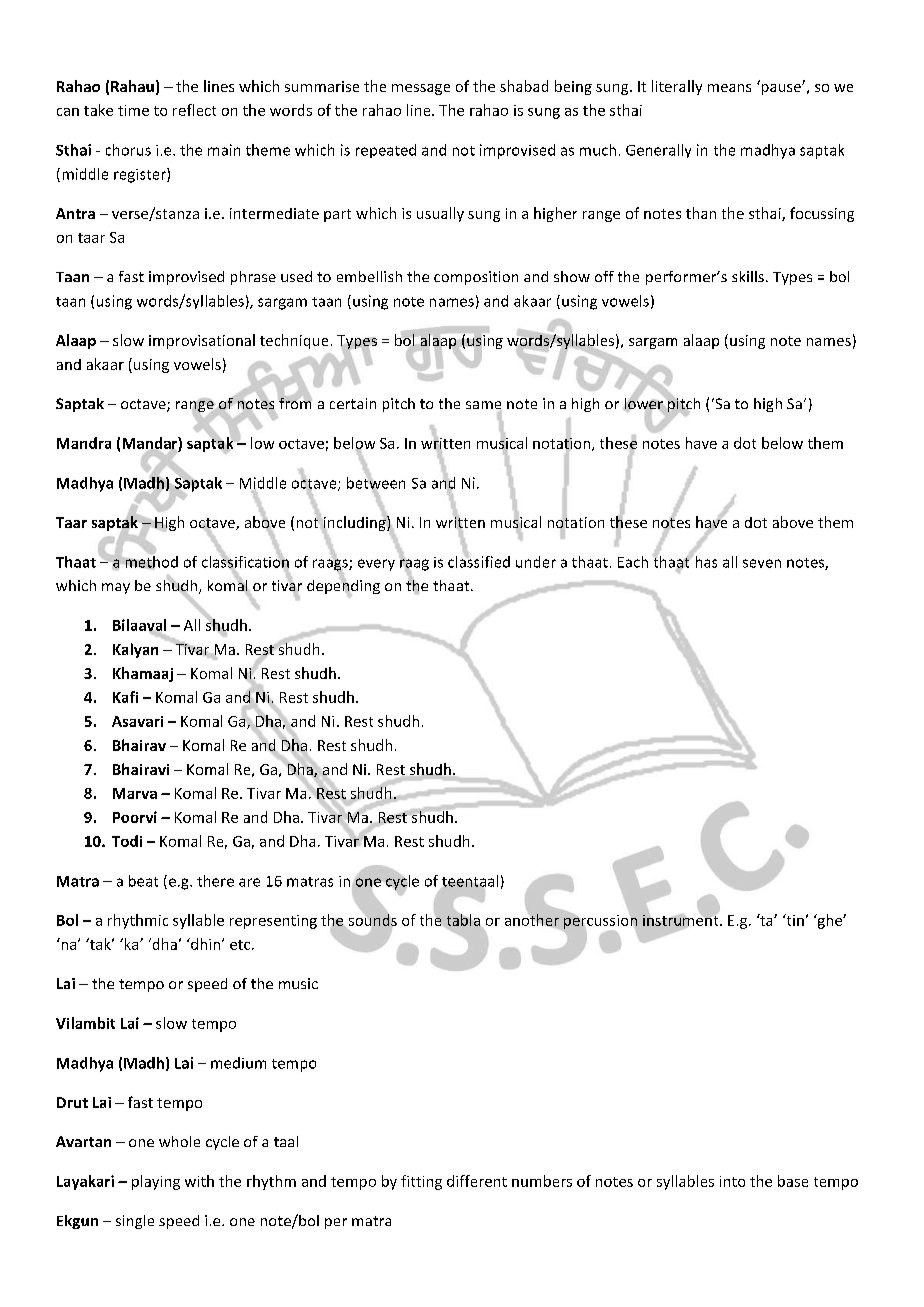 The image size is (924, 1307). I want to click on classified, so click(479, 560).
